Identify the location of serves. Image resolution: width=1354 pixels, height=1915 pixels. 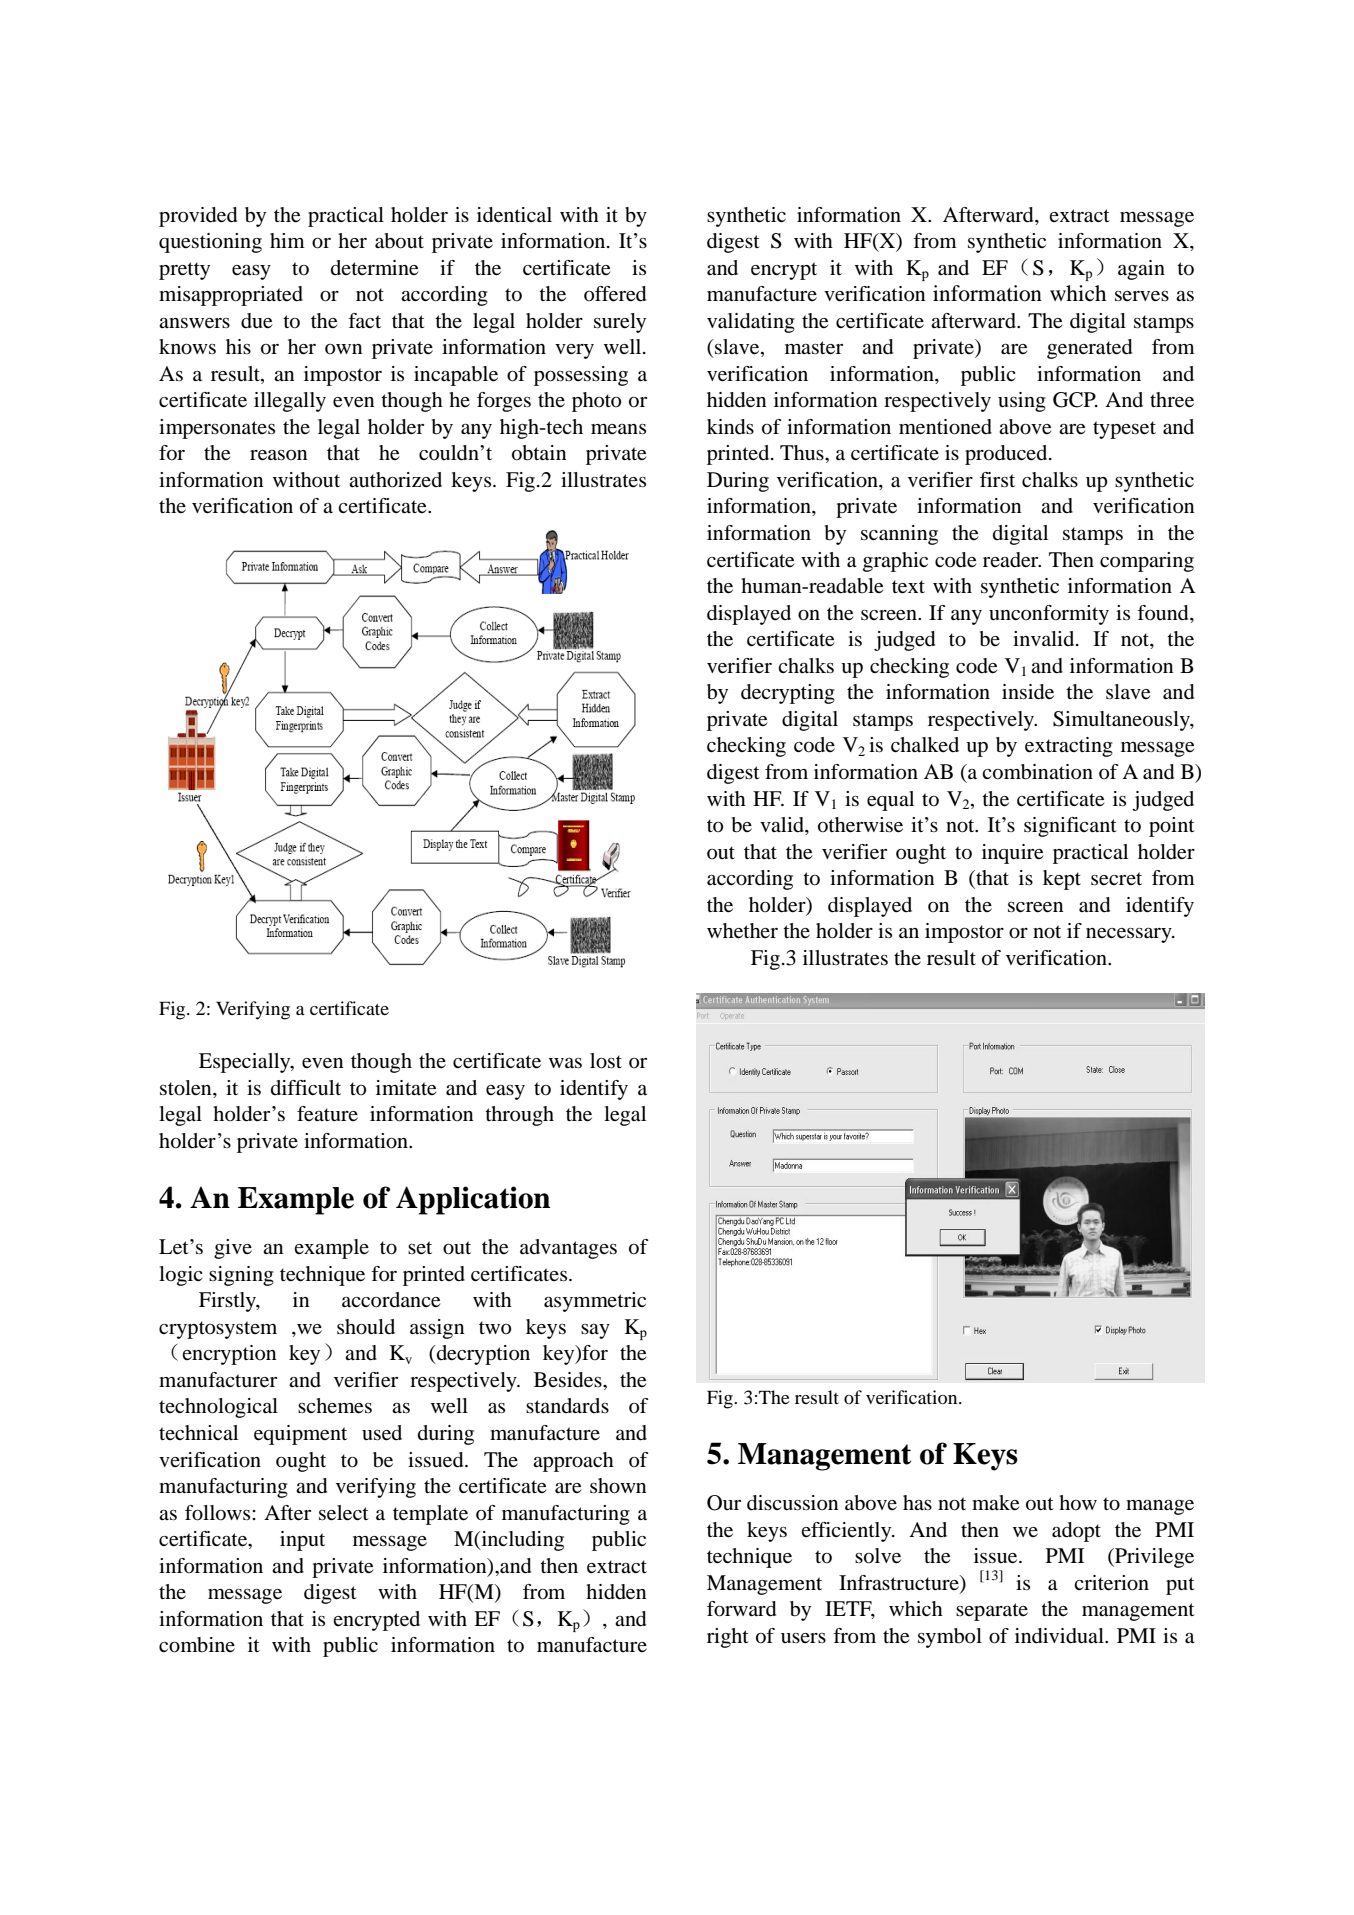
(1142, 296).
